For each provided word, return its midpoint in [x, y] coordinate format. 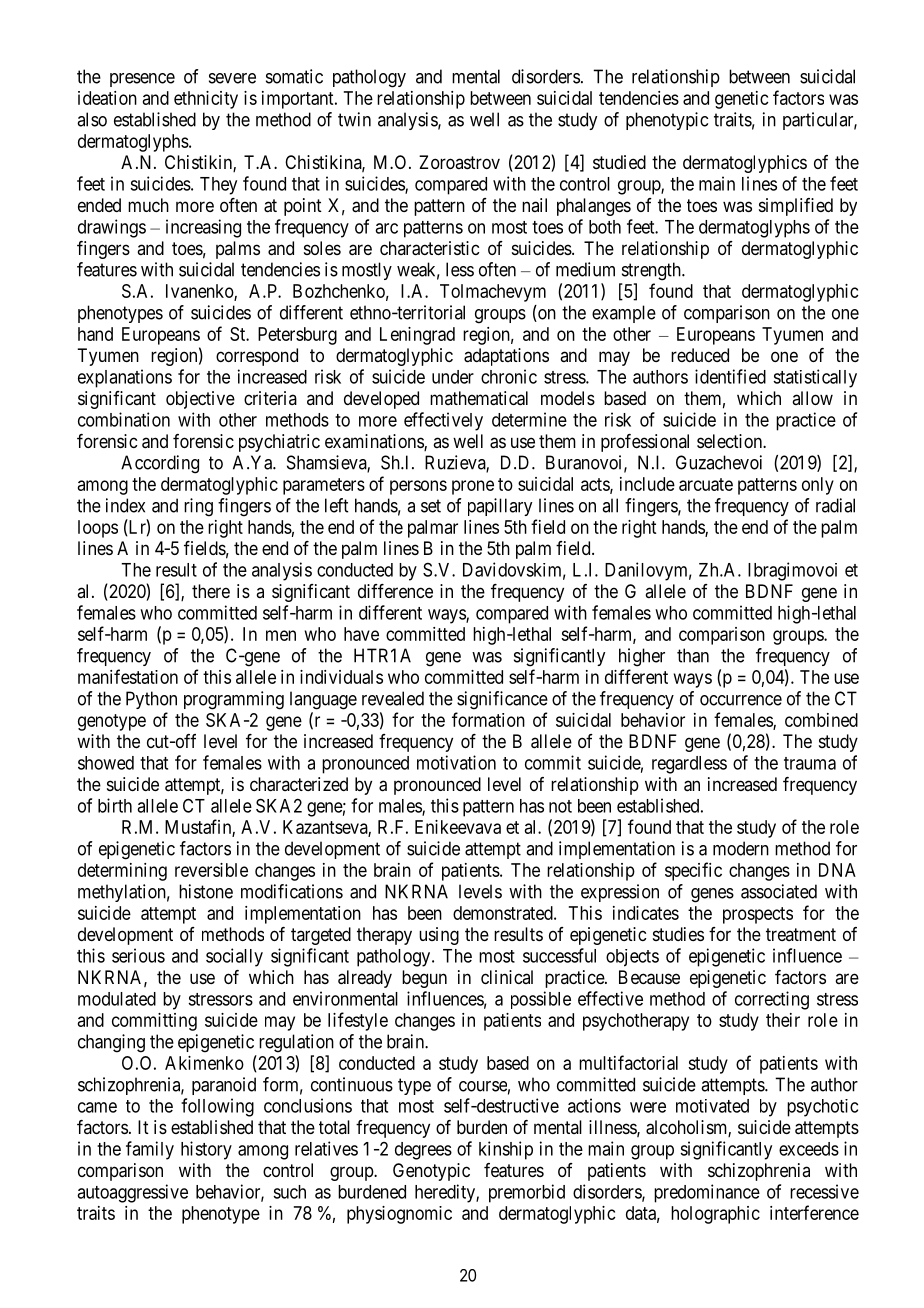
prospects [758, 915]
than [693, 655]
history [206, 1150]
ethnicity [206, 100]
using [439, 936]
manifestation [128, 676]
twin [354, 119]
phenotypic [667, 121]
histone [206, 891]
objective [200, 400]
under [453, 377]
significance [502, 700]
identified [730, 376]
